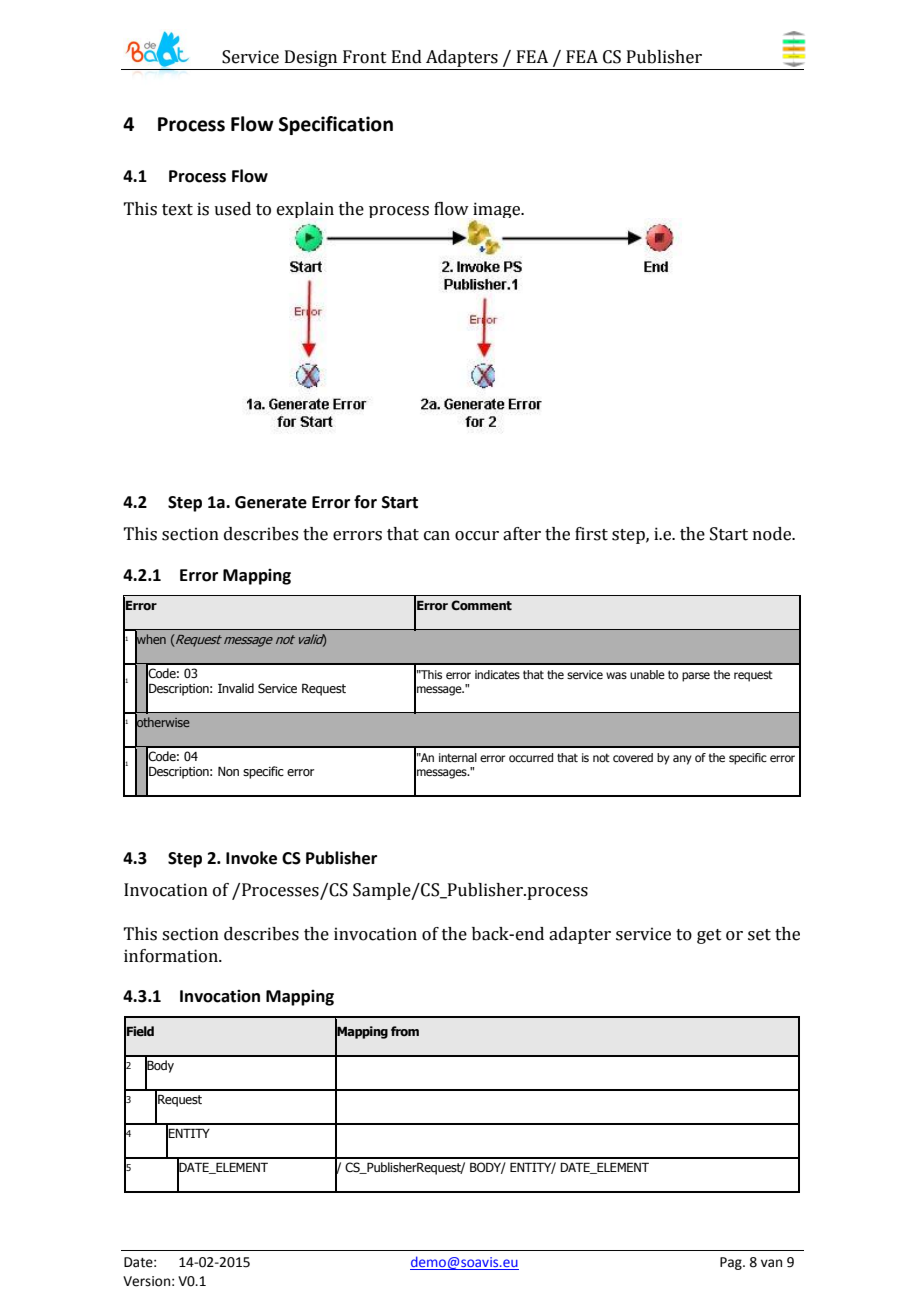 This screenshot has width=924, height=1309. What do you see at coordinates (437, 536) in the screenshot?
I see `can` at bounding box center [437, 536].
